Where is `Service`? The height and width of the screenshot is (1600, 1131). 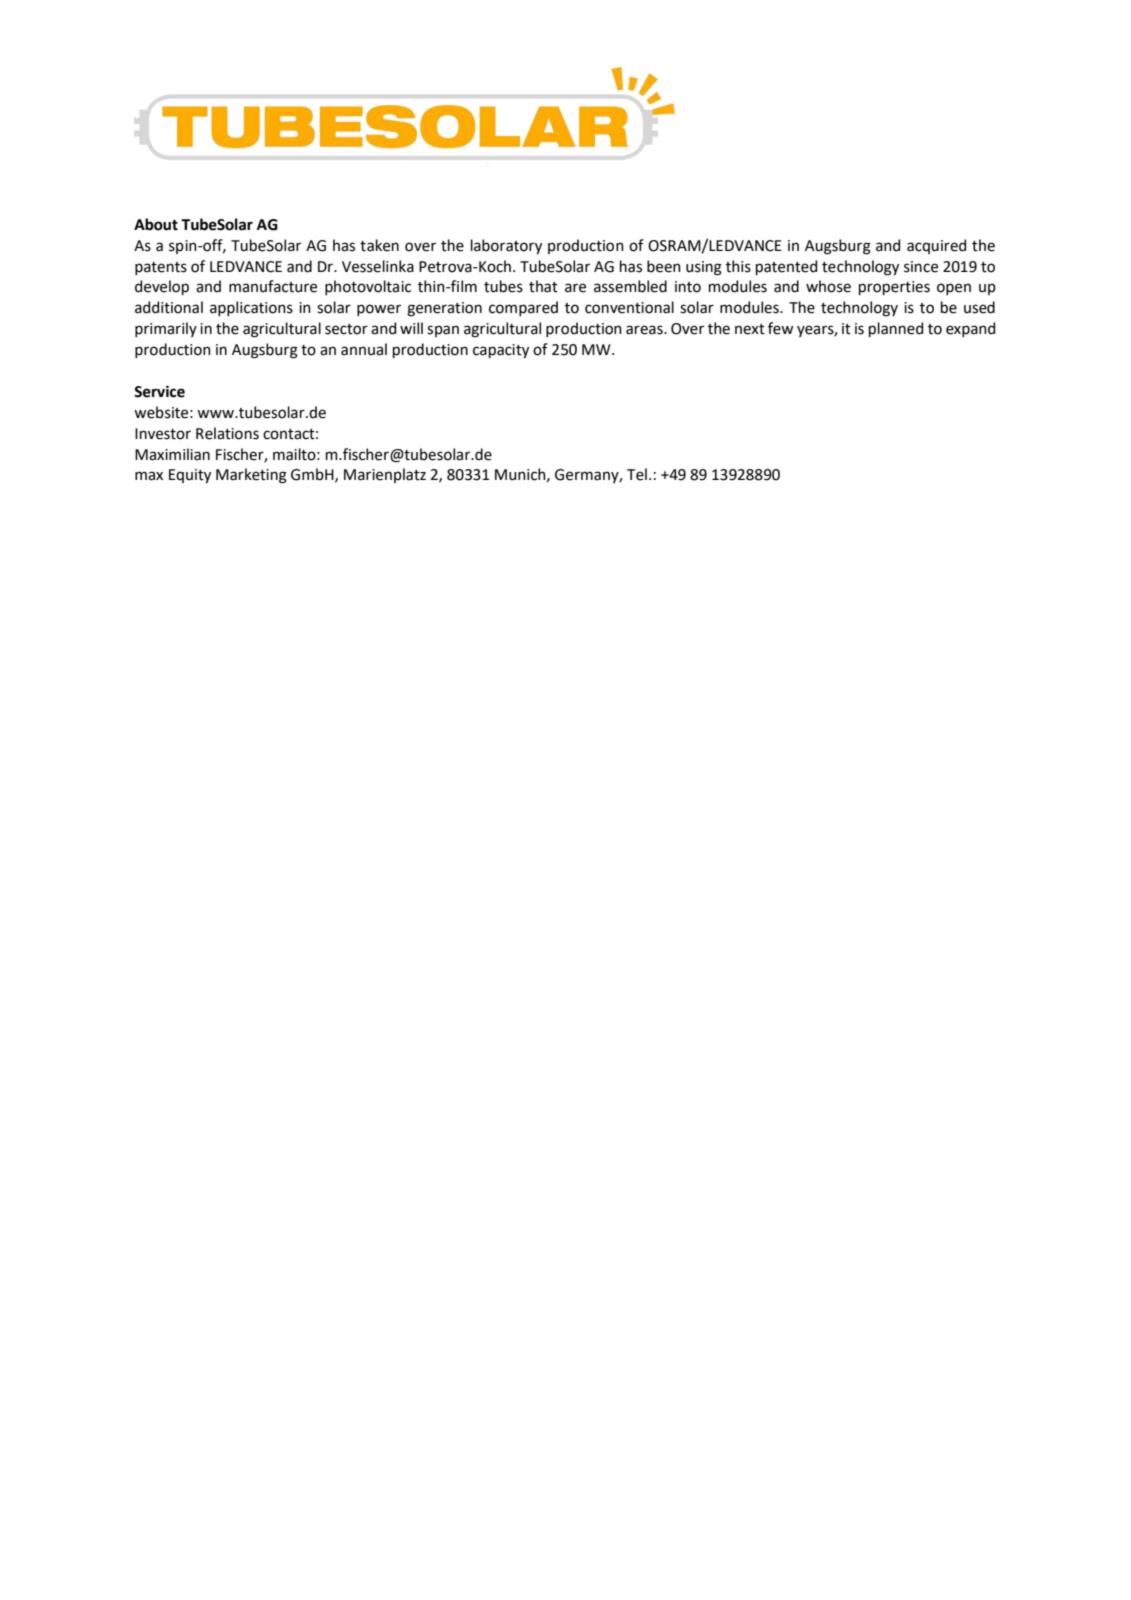 Service is located at coordinates (159, 391).
